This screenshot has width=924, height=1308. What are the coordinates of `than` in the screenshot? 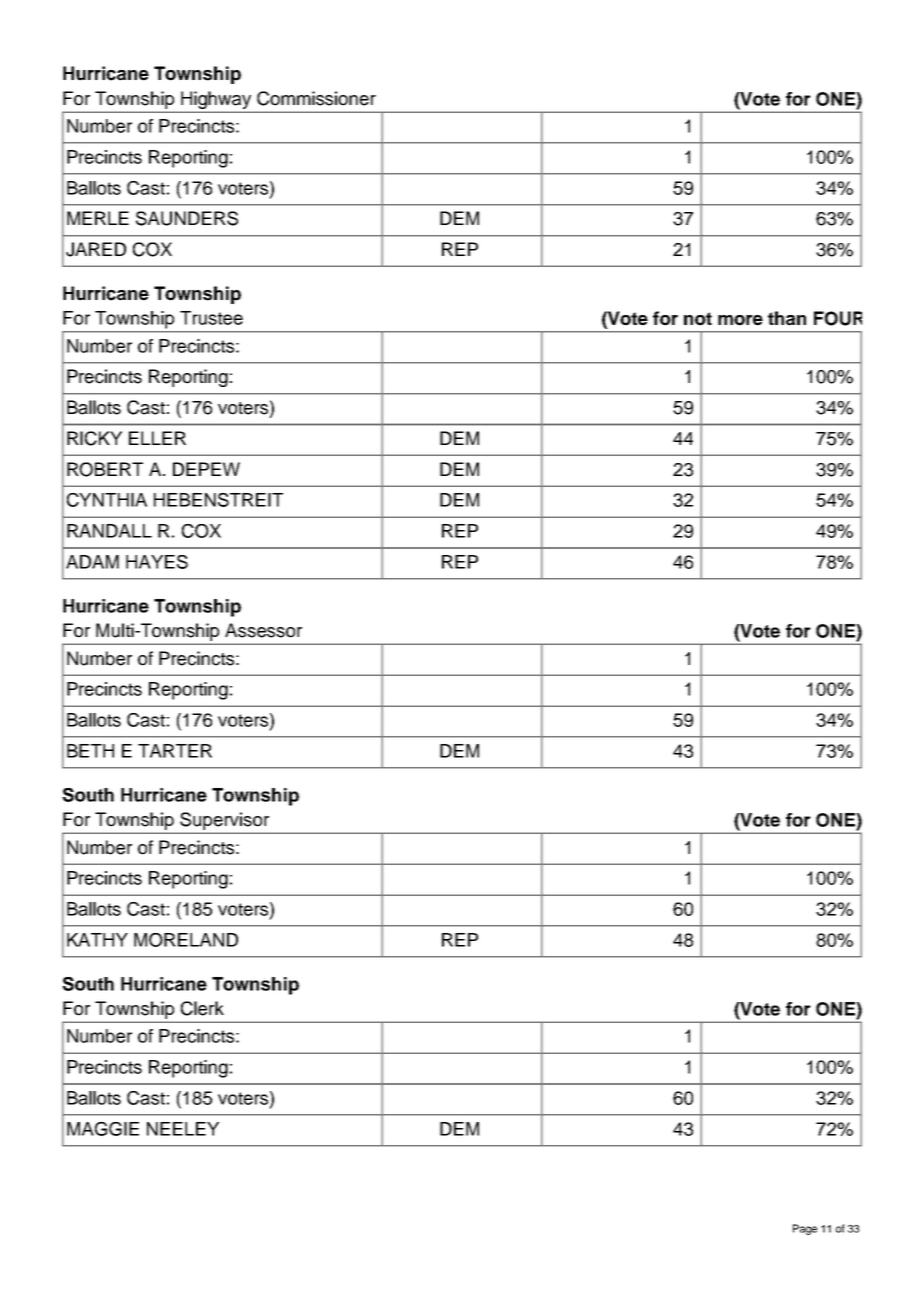 It's located at (787, 318).
